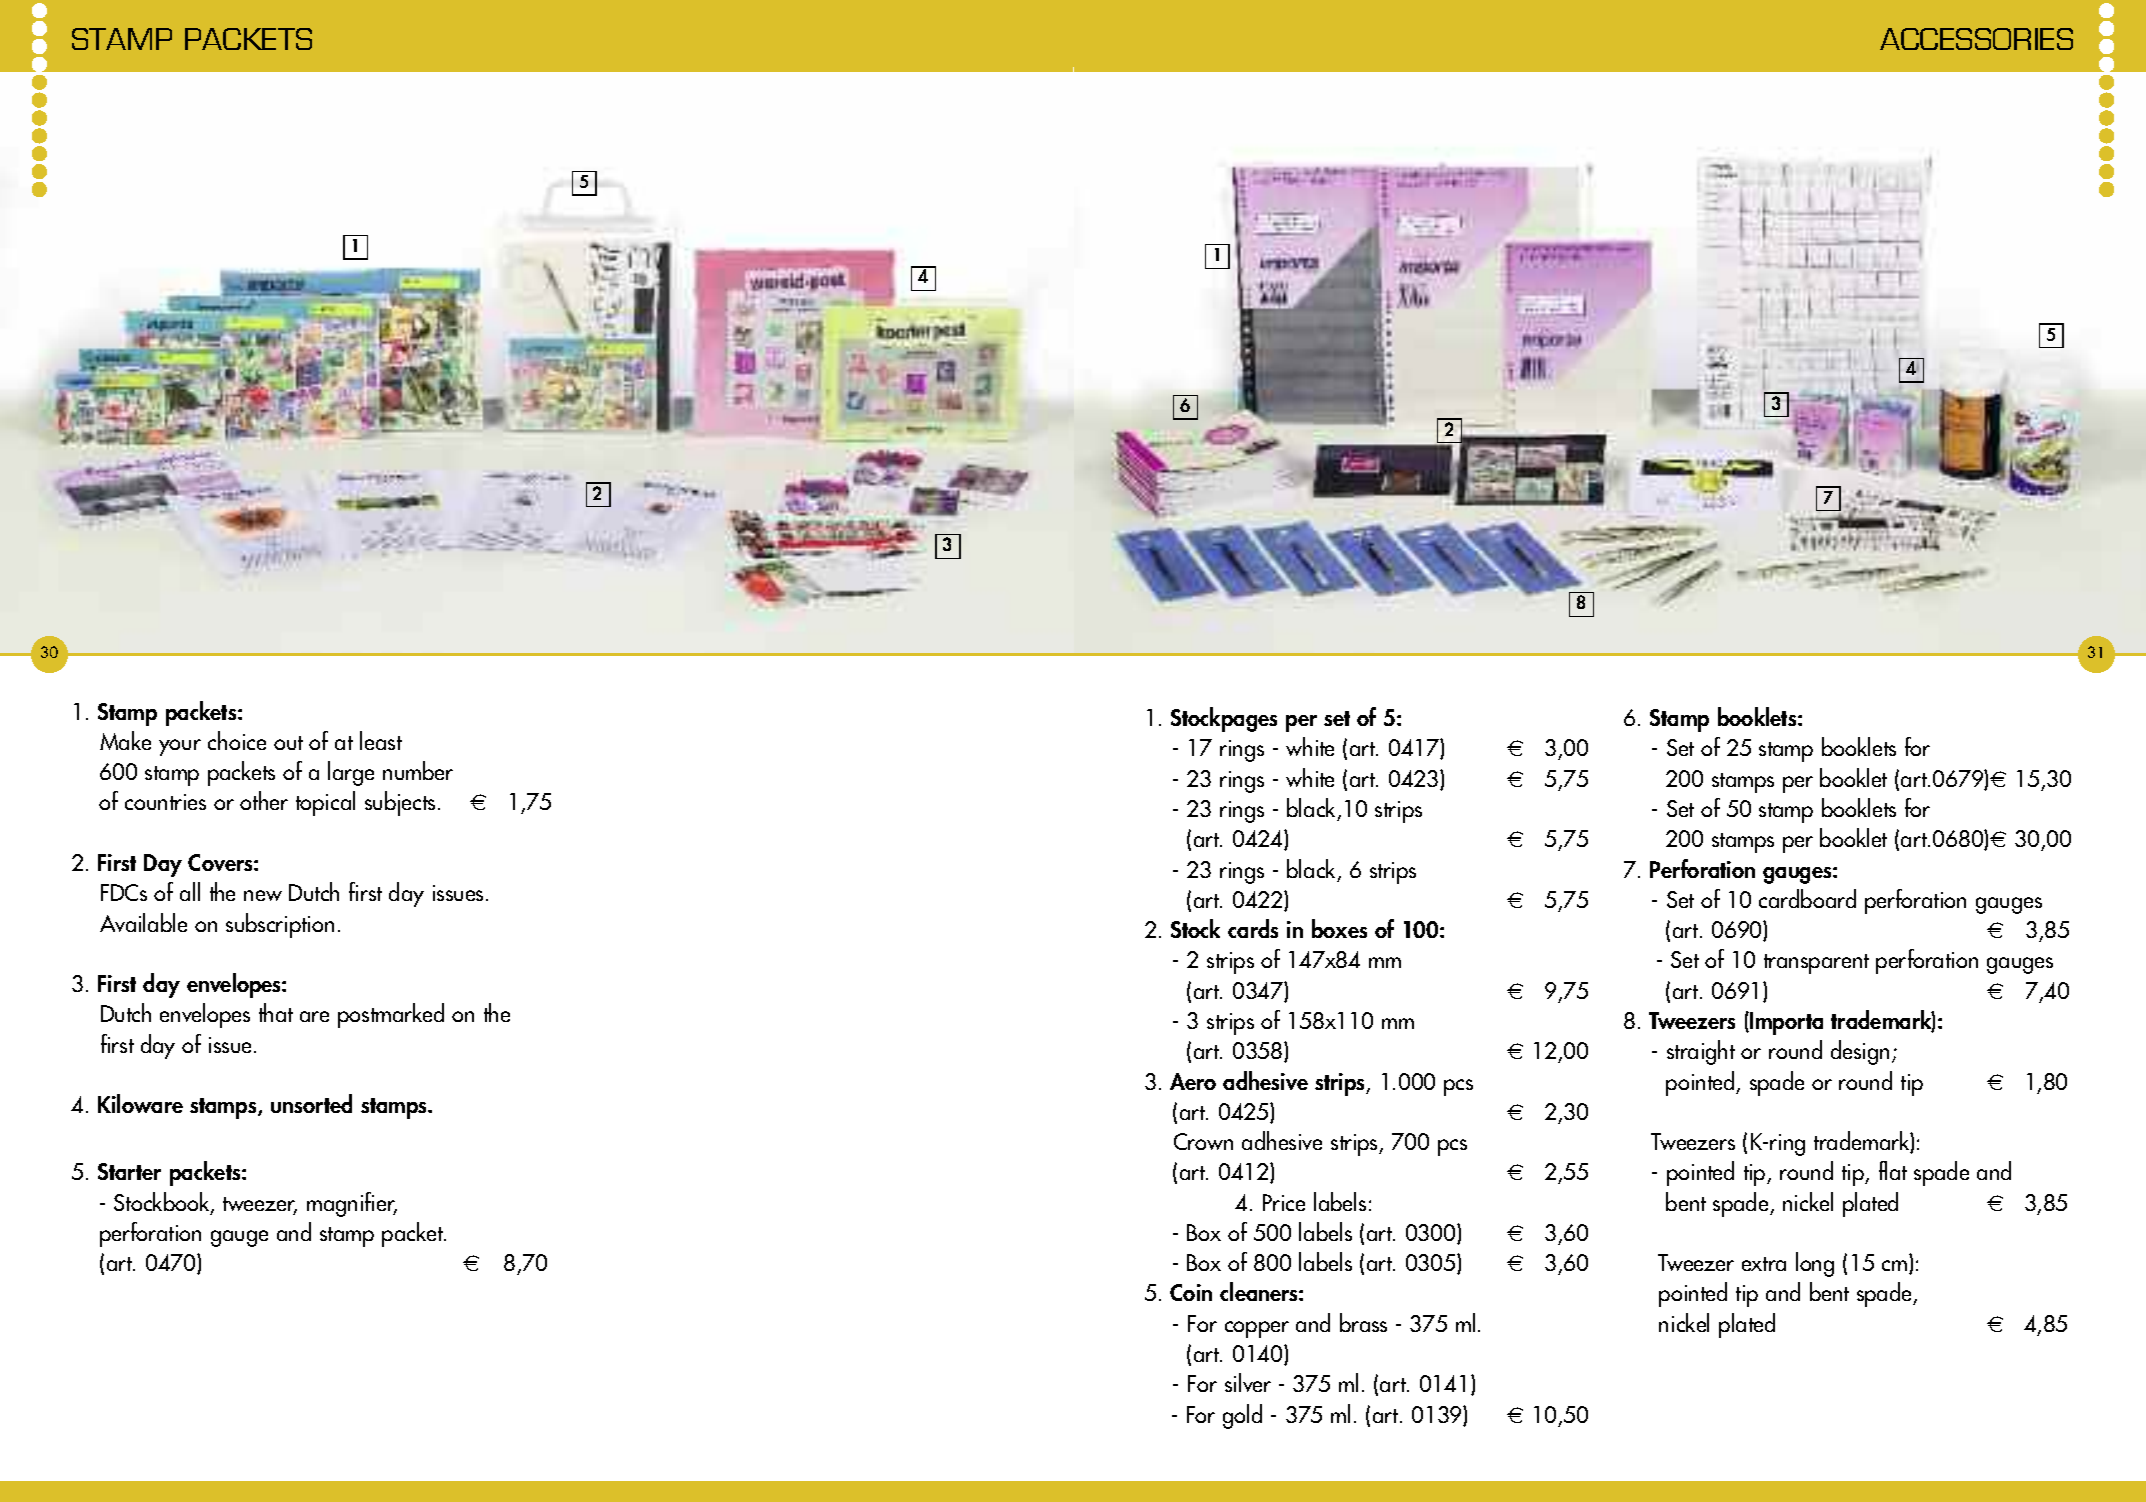 The image size is (2146, 1502). What do you see at coordinates (1807, 898) in the page?
I see `cardboard` at bounding box center [1807, 898].
